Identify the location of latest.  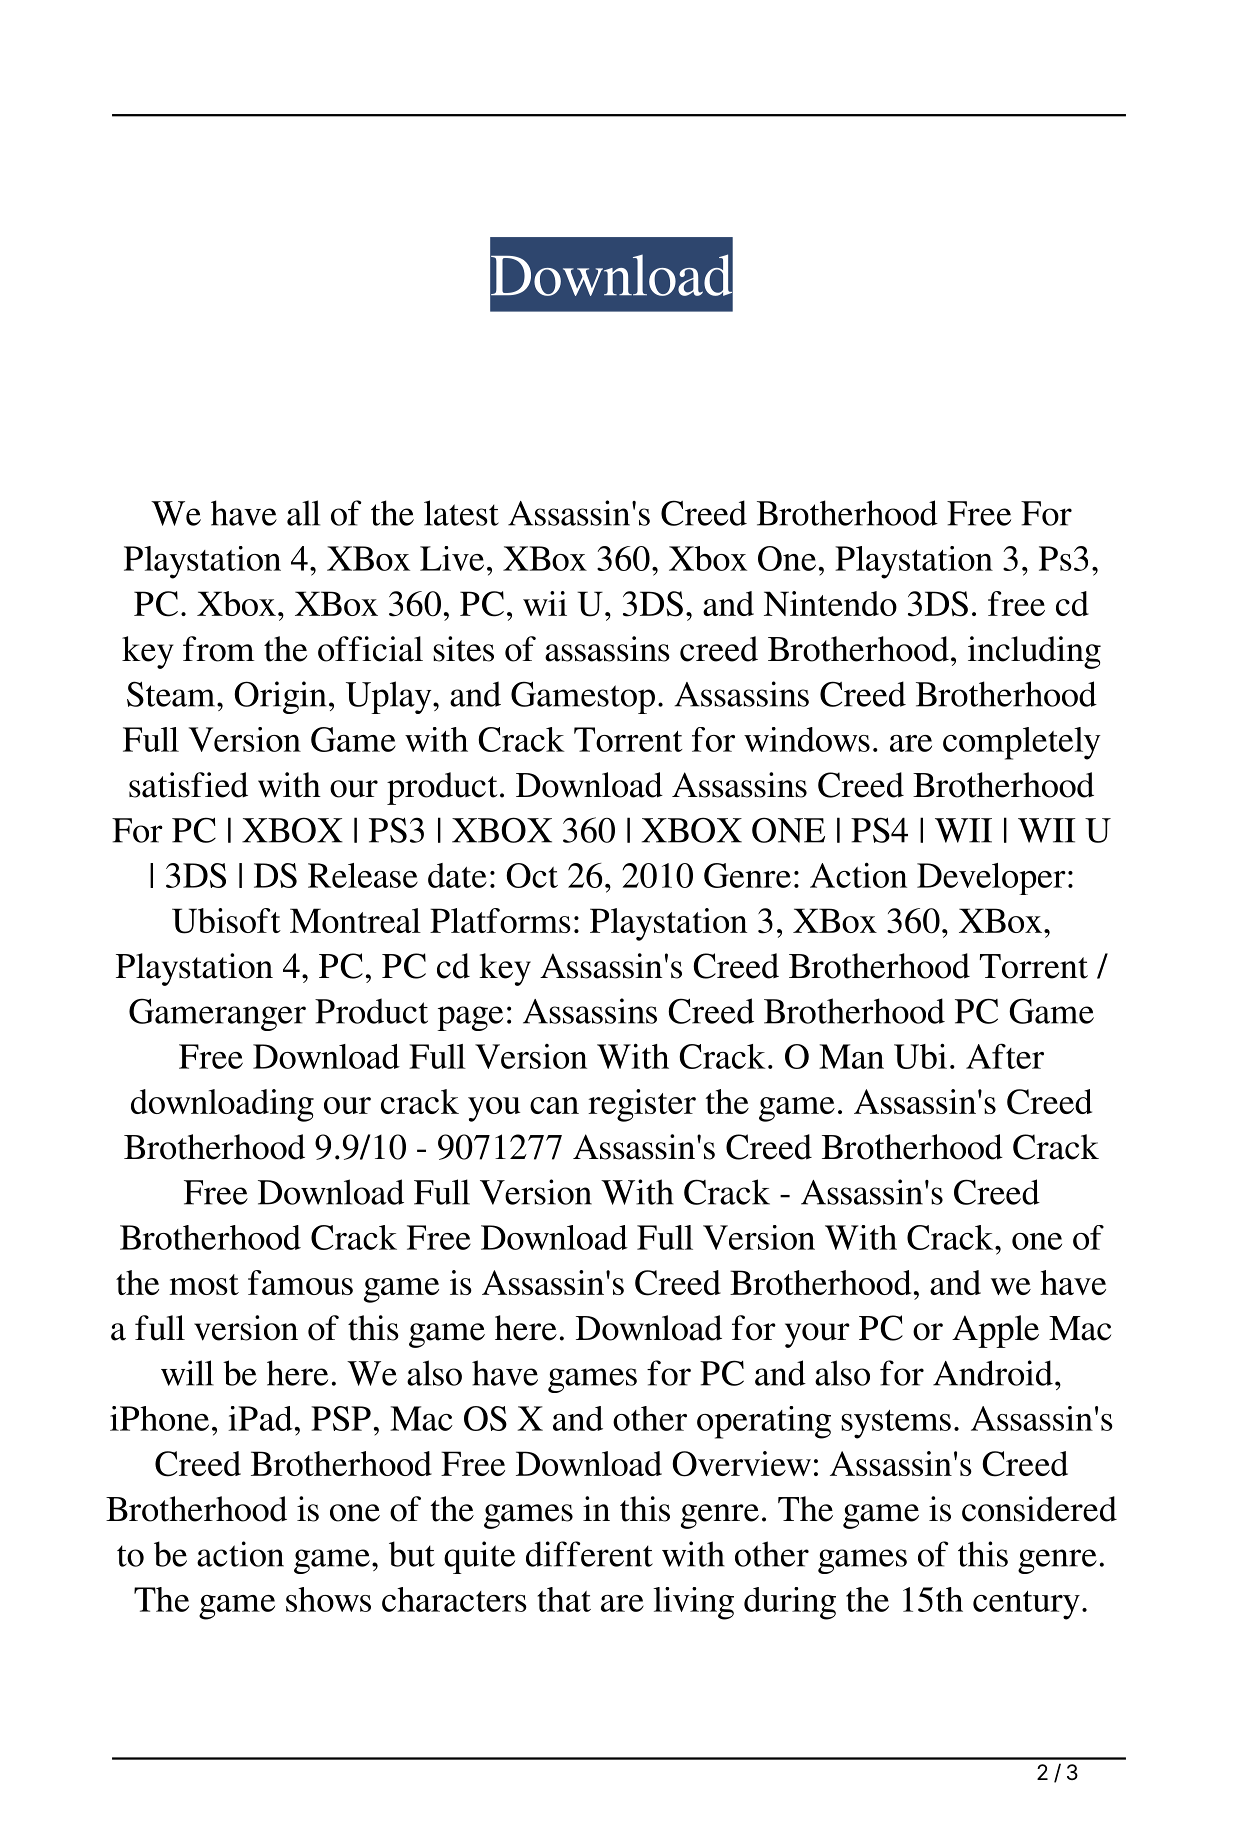
(461, 513).
